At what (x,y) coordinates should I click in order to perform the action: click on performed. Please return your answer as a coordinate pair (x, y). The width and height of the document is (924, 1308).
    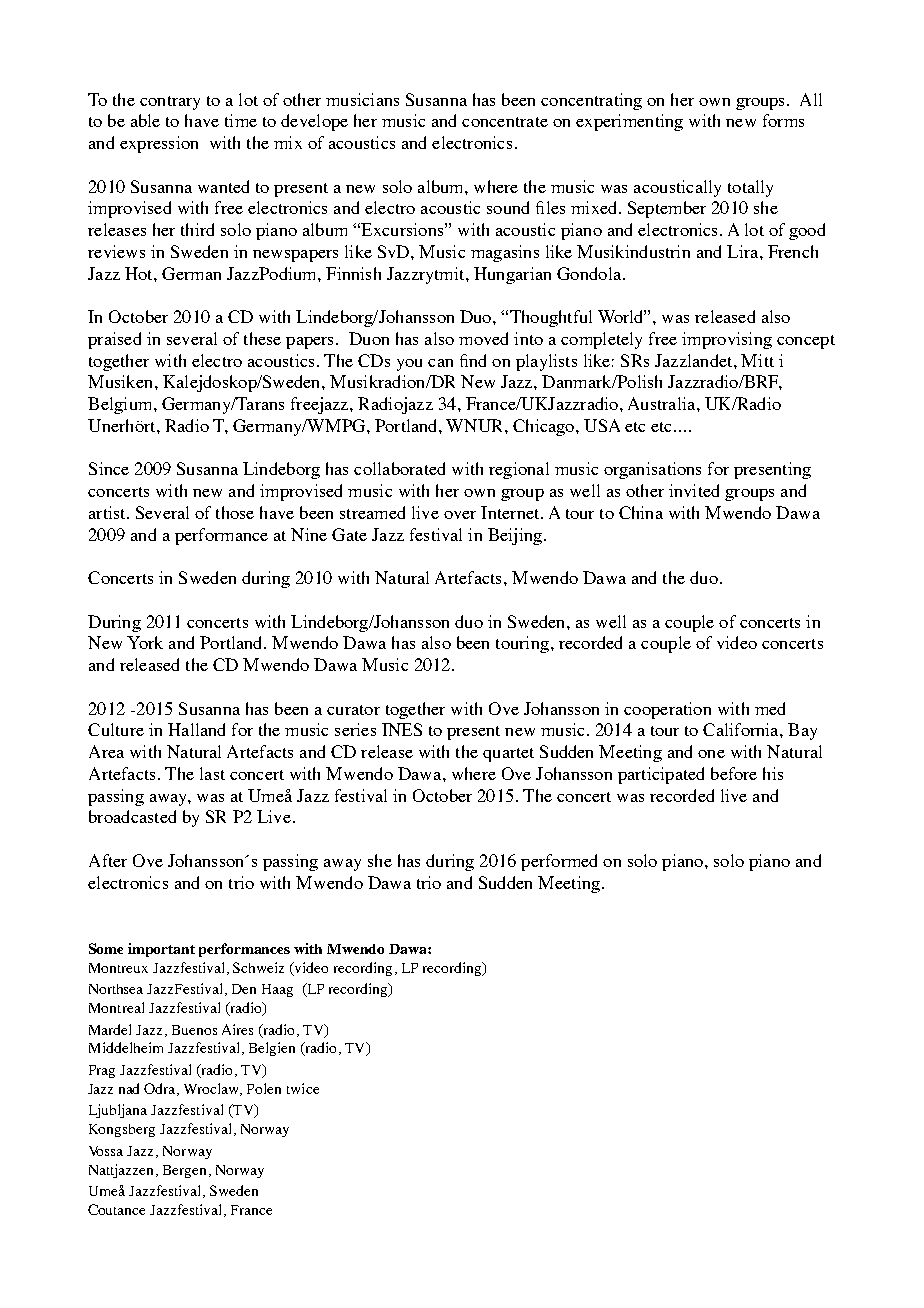
    Looking at the image, I should click on (559, 862).
